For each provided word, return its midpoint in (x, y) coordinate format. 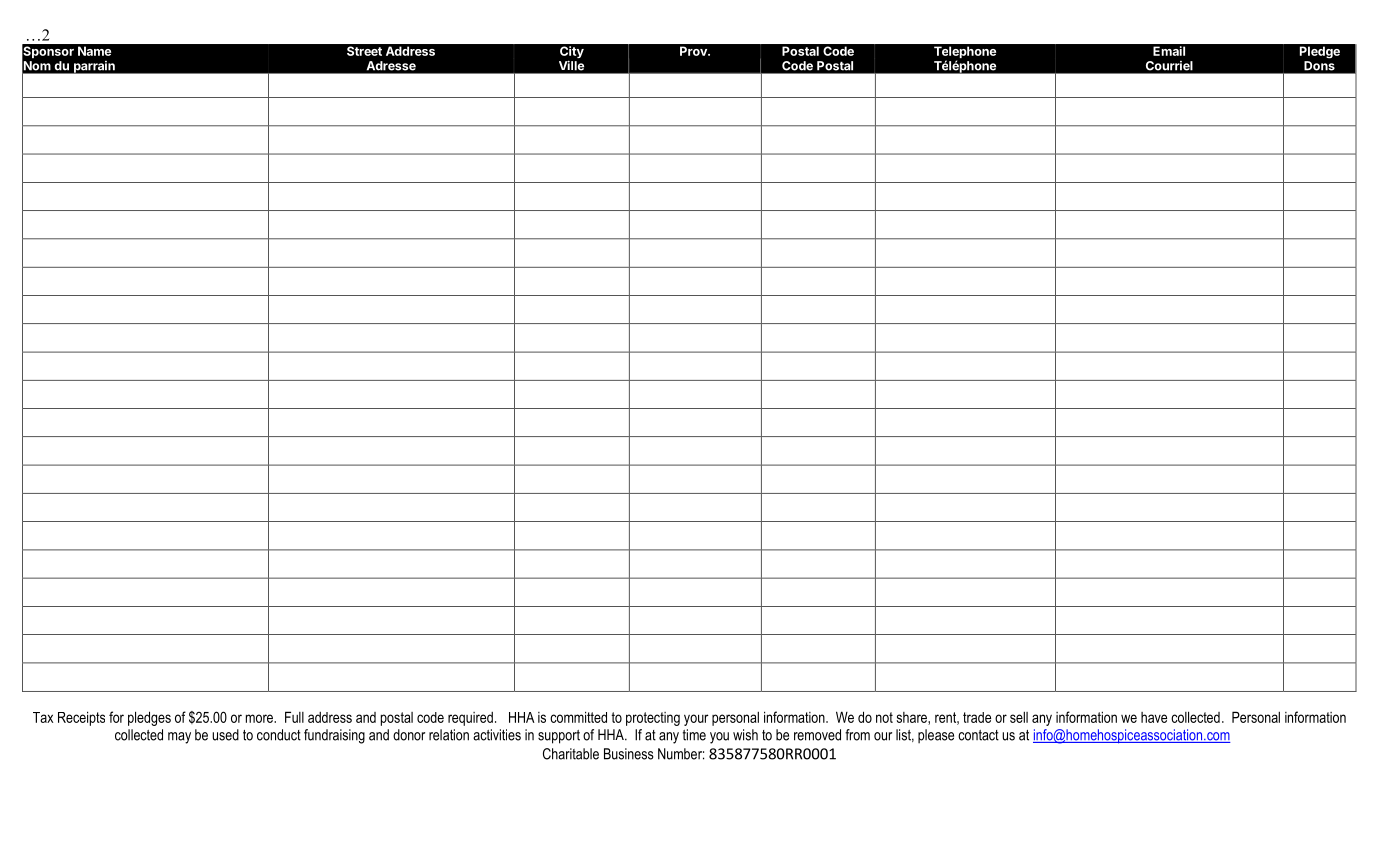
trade (977, 717)
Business (629, 754)
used (225, 735)
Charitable (571, 754)
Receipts (81, 718)
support (559, 737)
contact (978, 735)
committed (578, 717)
